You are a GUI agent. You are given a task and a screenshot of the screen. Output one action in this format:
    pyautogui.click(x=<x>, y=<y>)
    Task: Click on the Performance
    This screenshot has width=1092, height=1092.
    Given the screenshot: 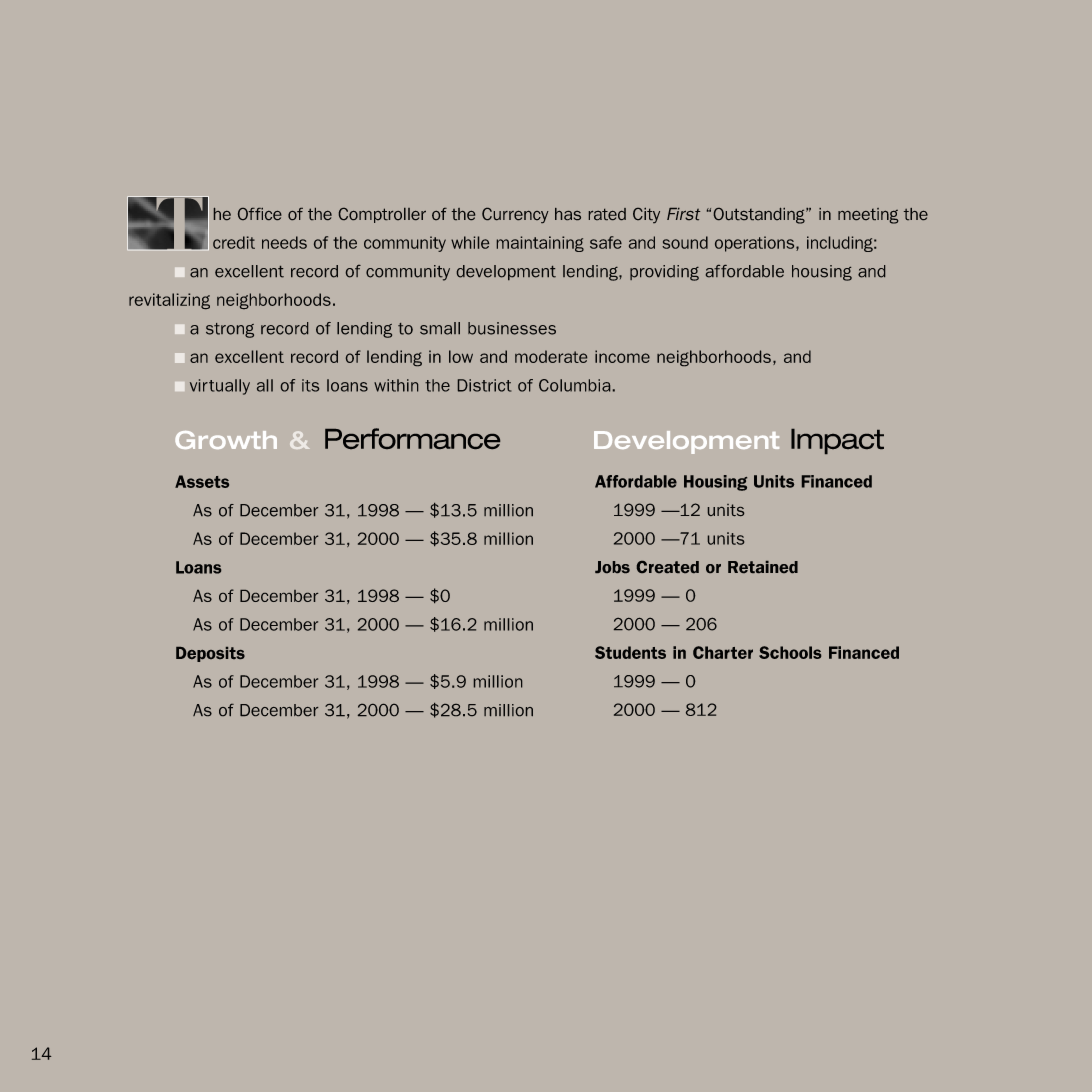 What is the action you would take?
    pyautogui.click(x=412, y=438)
